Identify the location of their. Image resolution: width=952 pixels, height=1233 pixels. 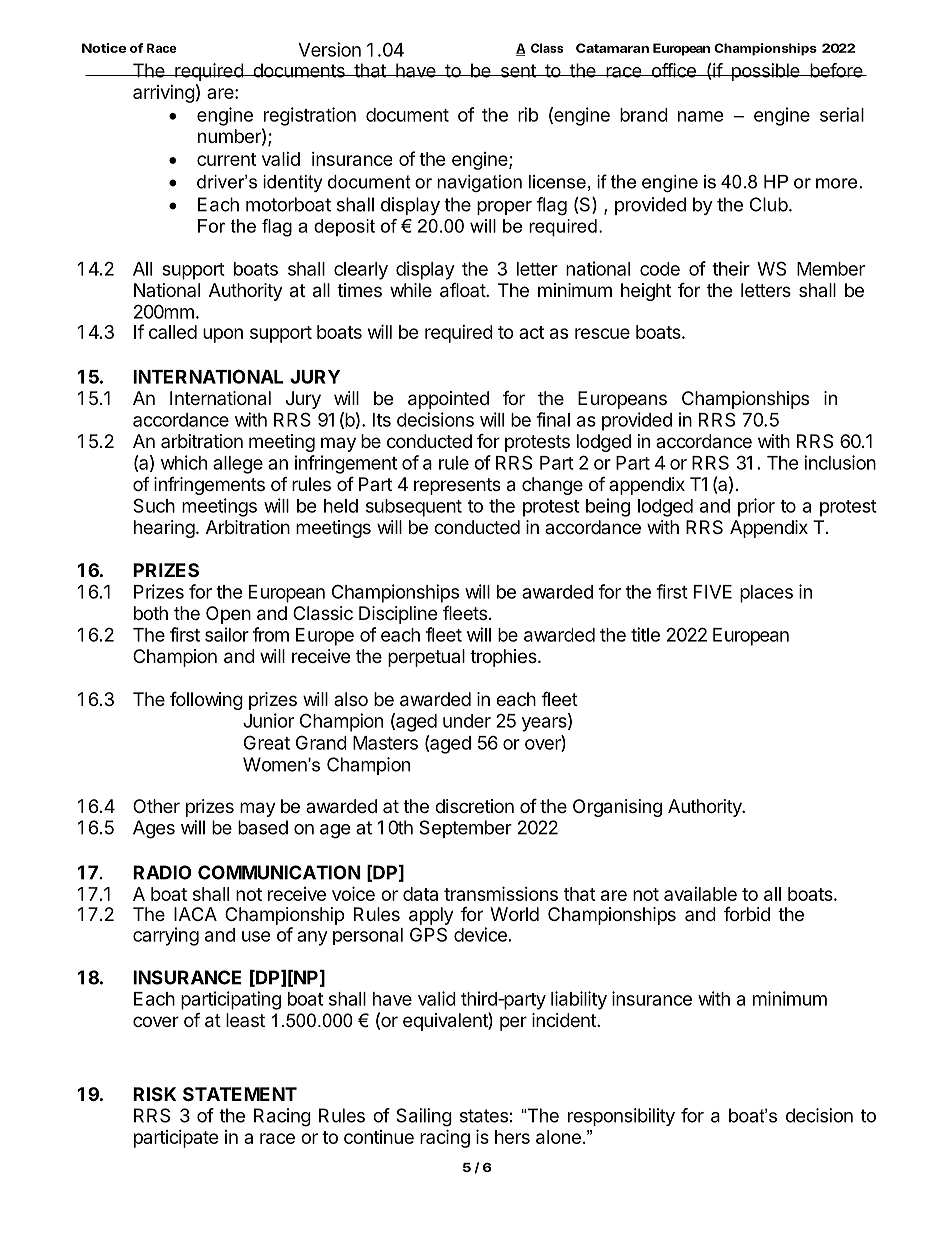
(731, 268).
